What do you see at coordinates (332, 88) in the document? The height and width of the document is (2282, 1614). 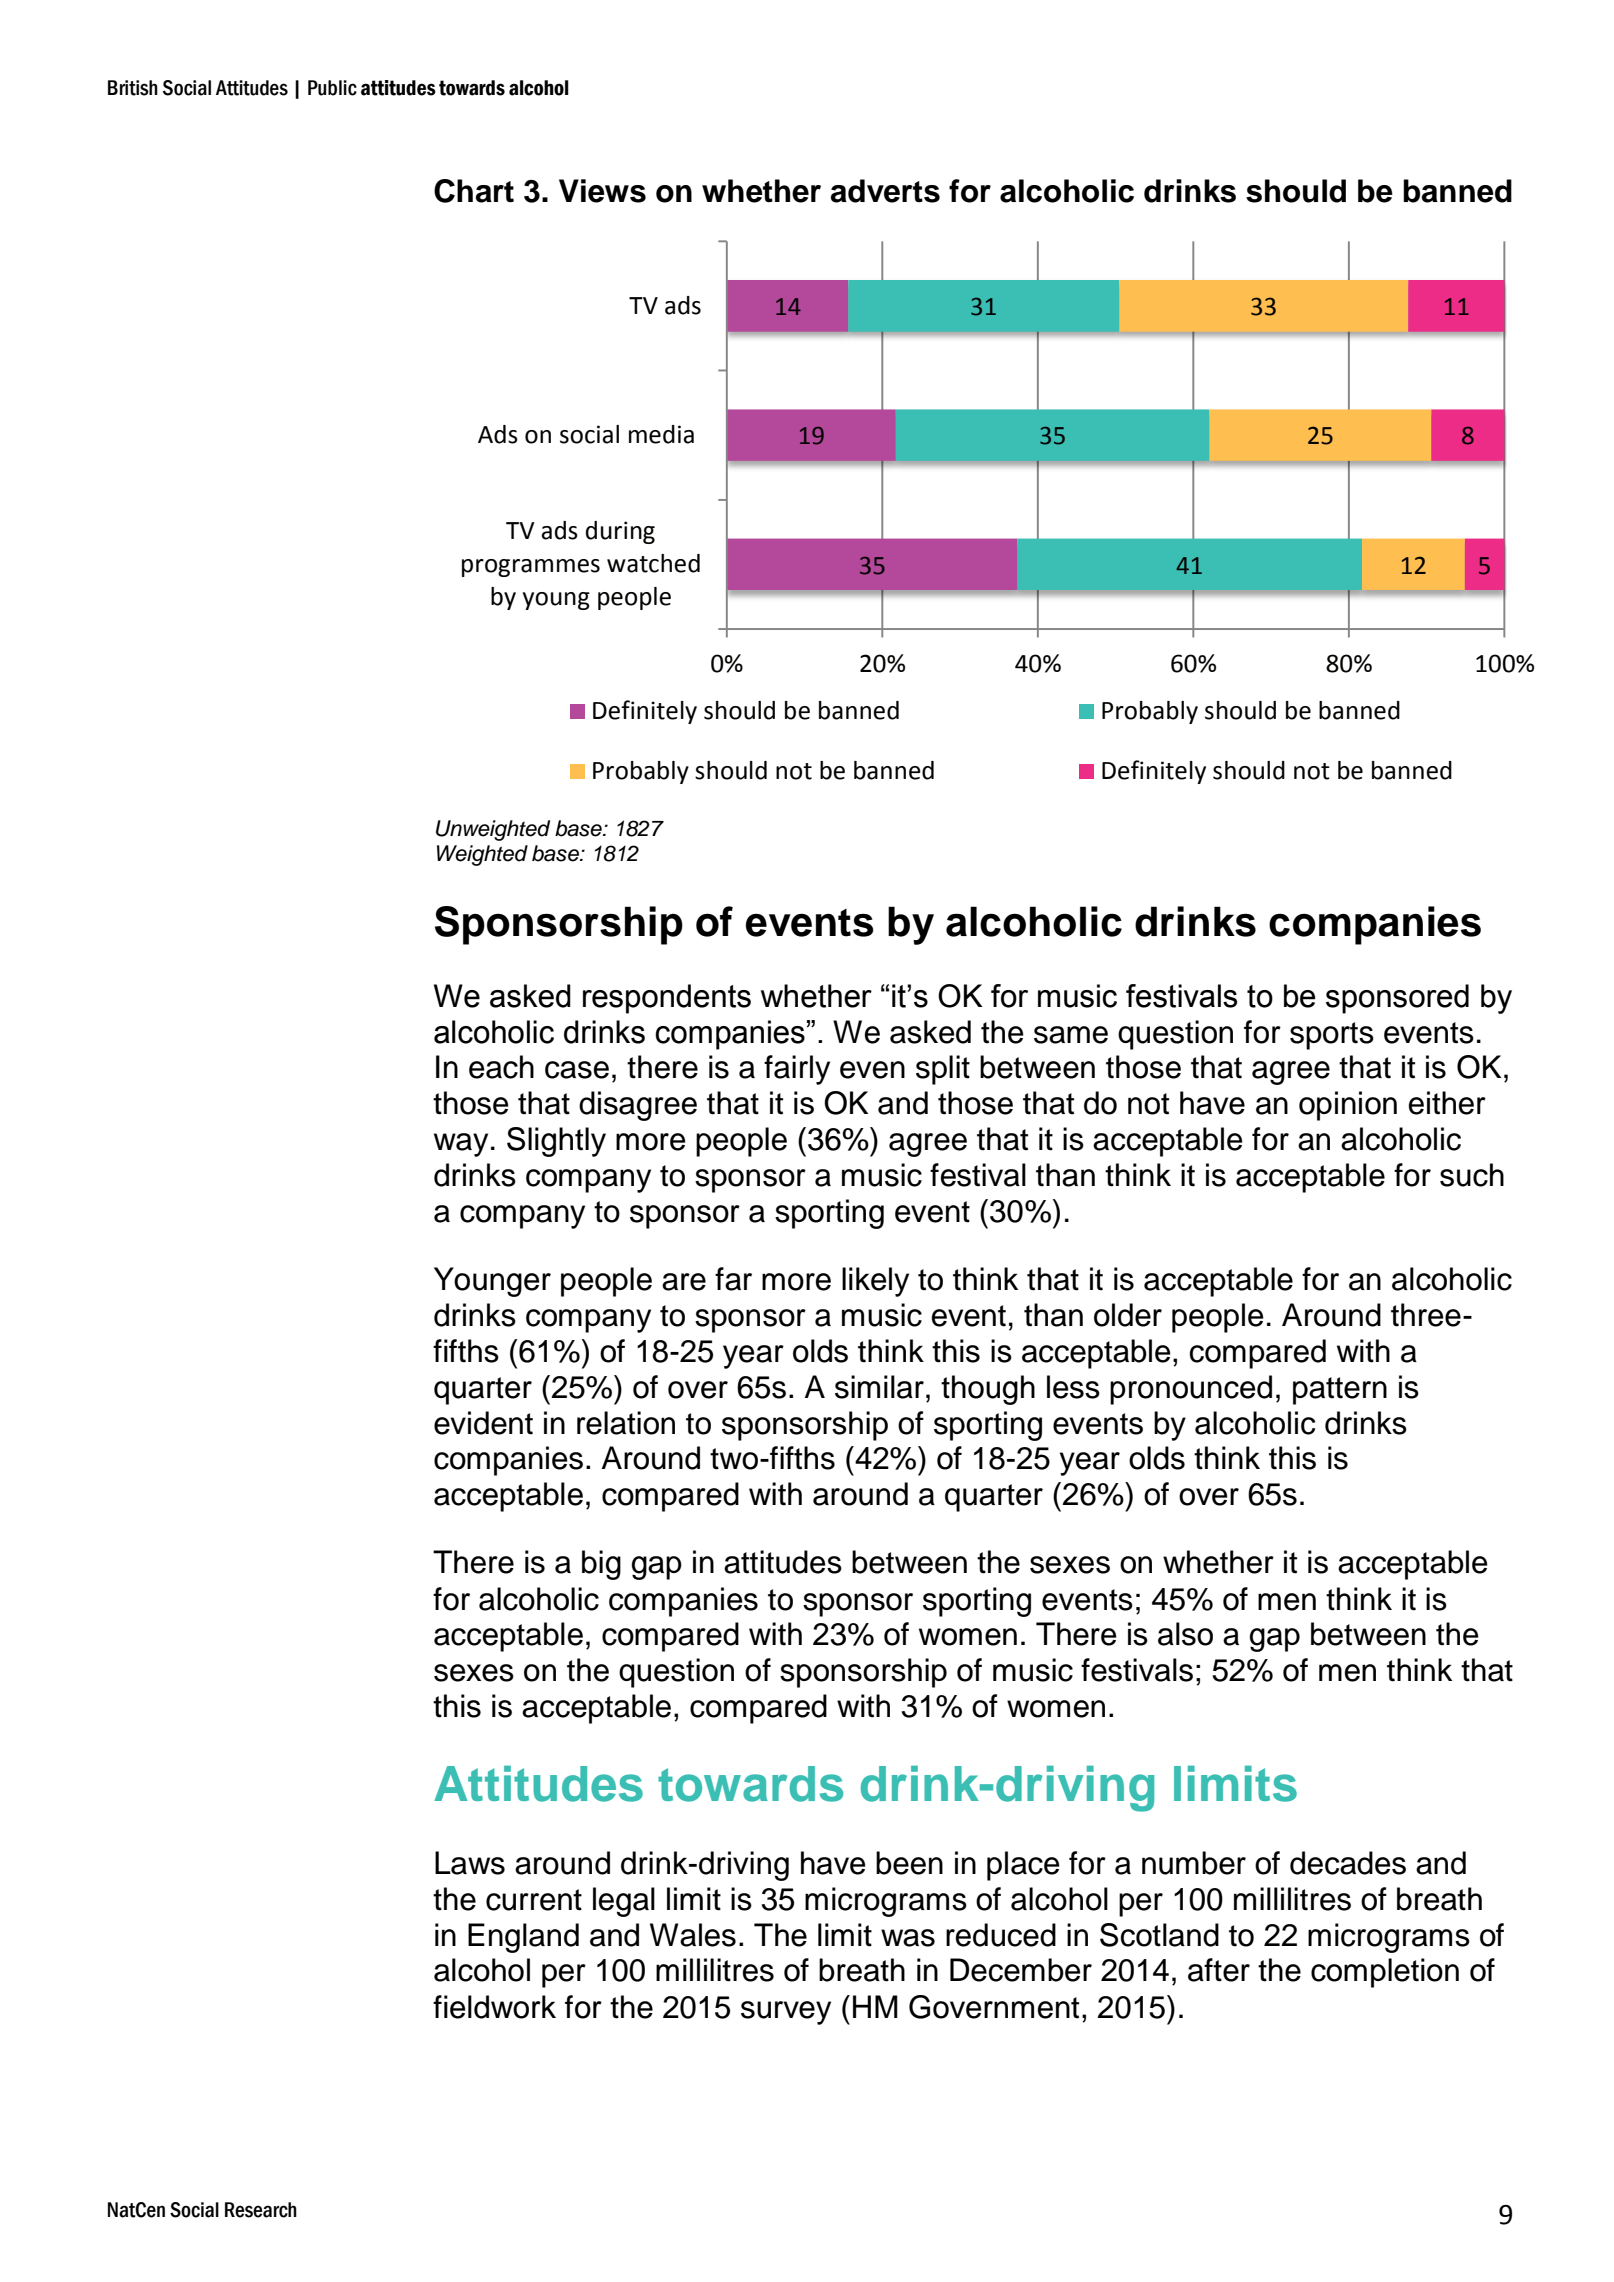 I see `Public` at bounding box center [332, 88].
